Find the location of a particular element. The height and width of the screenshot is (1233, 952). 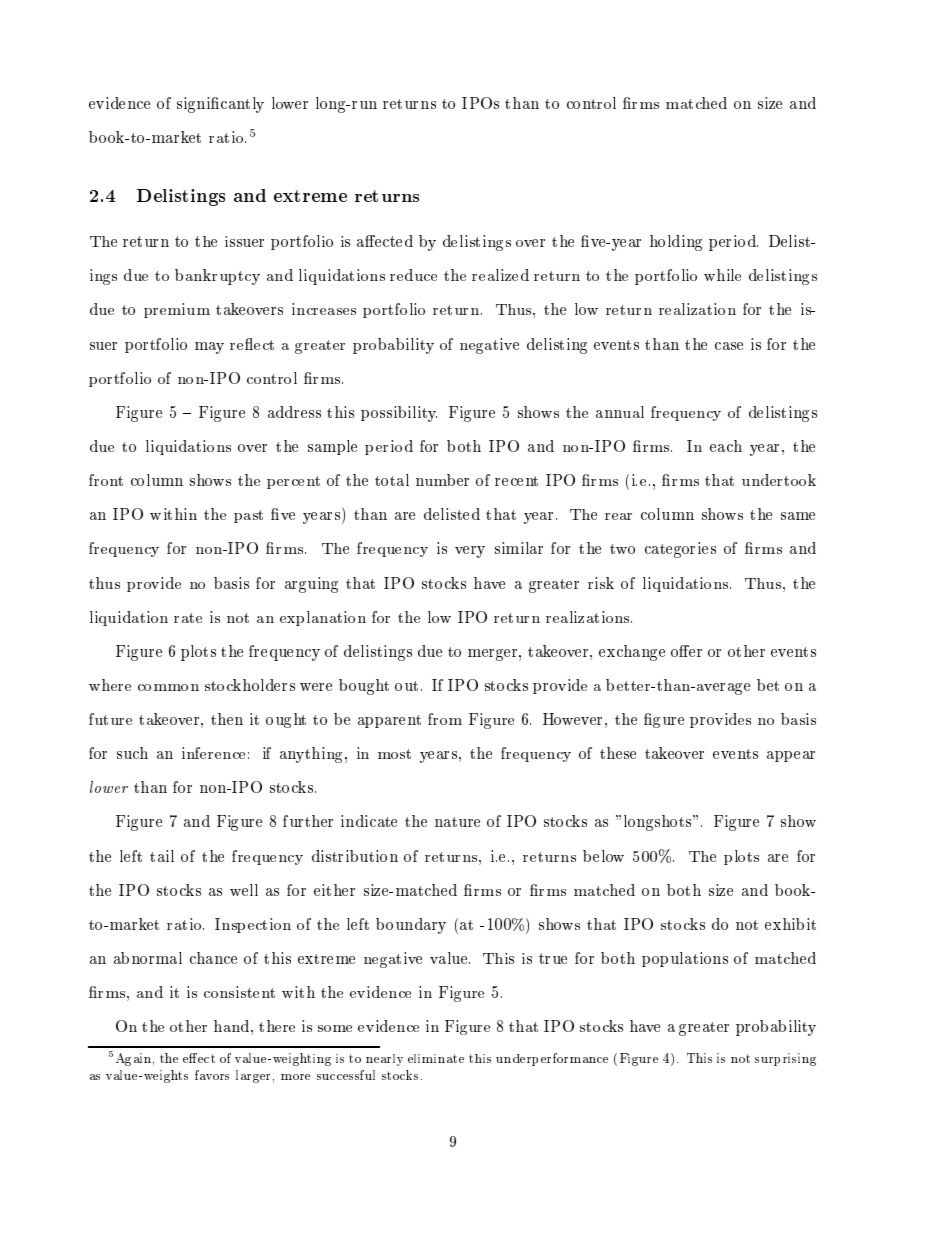

bankruptcy is located at coordinates (217, 277).
